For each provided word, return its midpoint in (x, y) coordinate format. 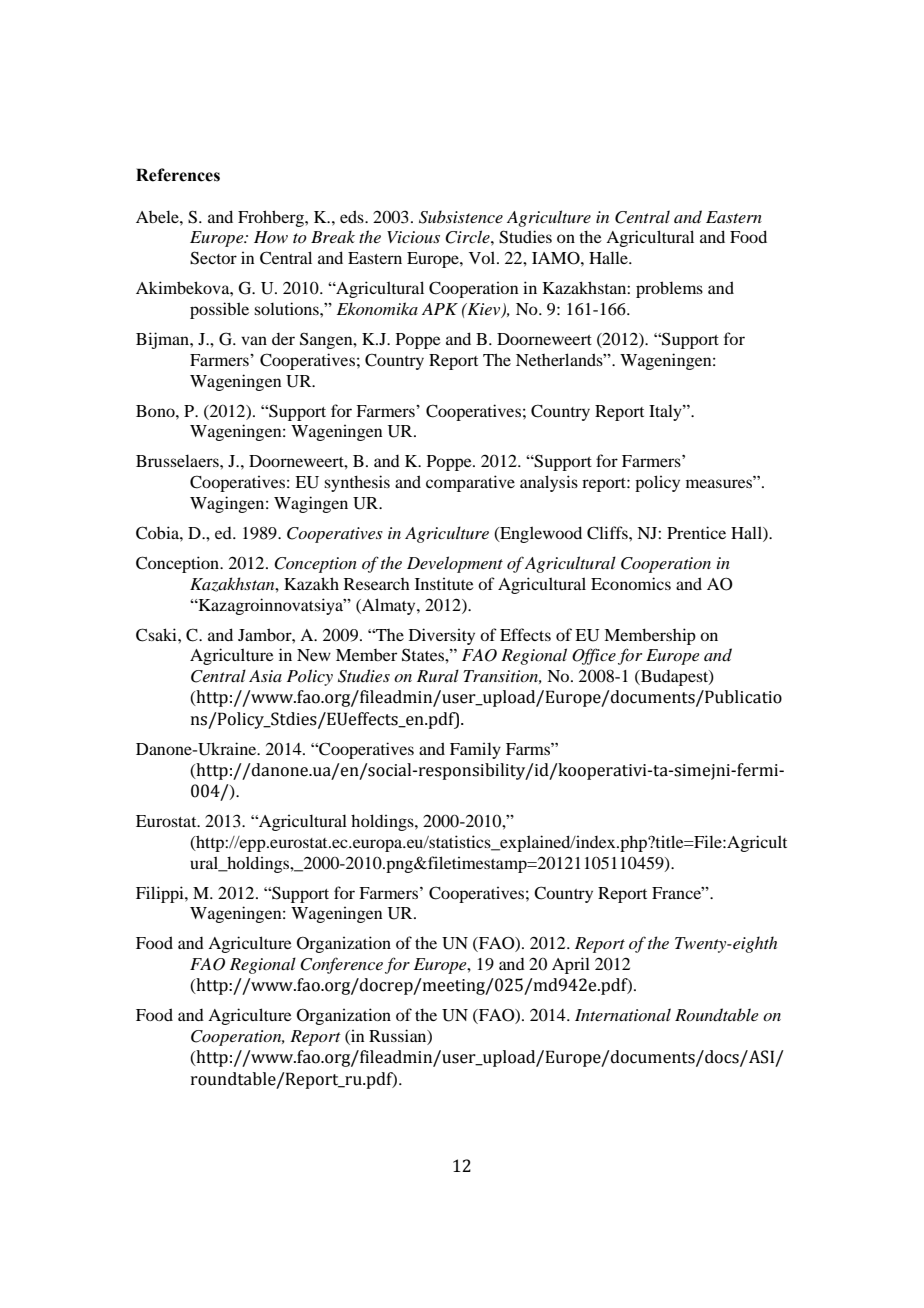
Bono (156, 411)
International (623, 1014)
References (178, 175)
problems (669, 289)
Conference (341, 965)
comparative (470, 483)
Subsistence (461, 217)
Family (475, 750)
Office (594, 656)
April (571, 965)
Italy (666, 412)
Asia (265, 676)
